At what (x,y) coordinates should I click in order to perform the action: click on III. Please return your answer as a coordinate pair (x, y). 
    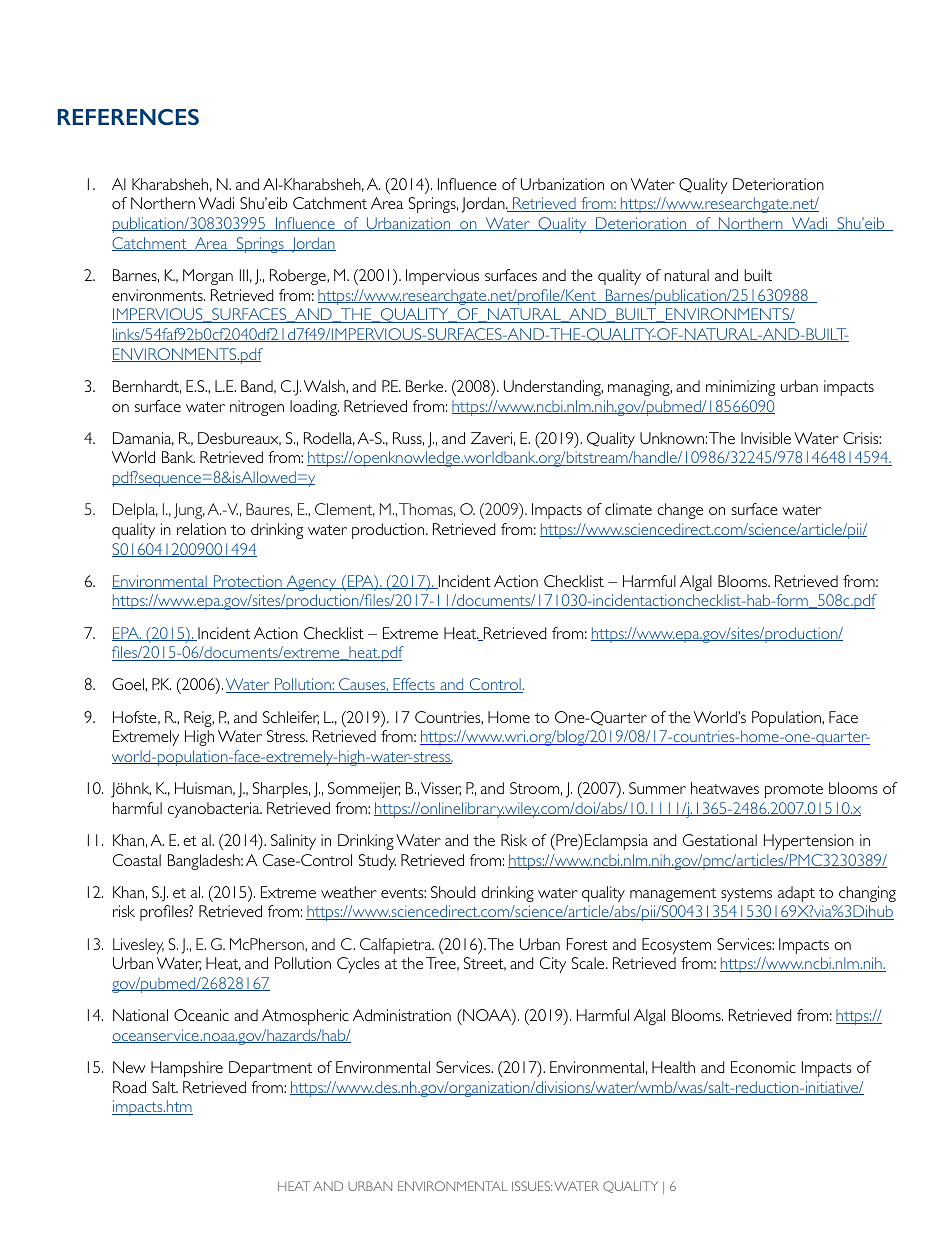
    Looking at the image, I should click on (244, 275).
